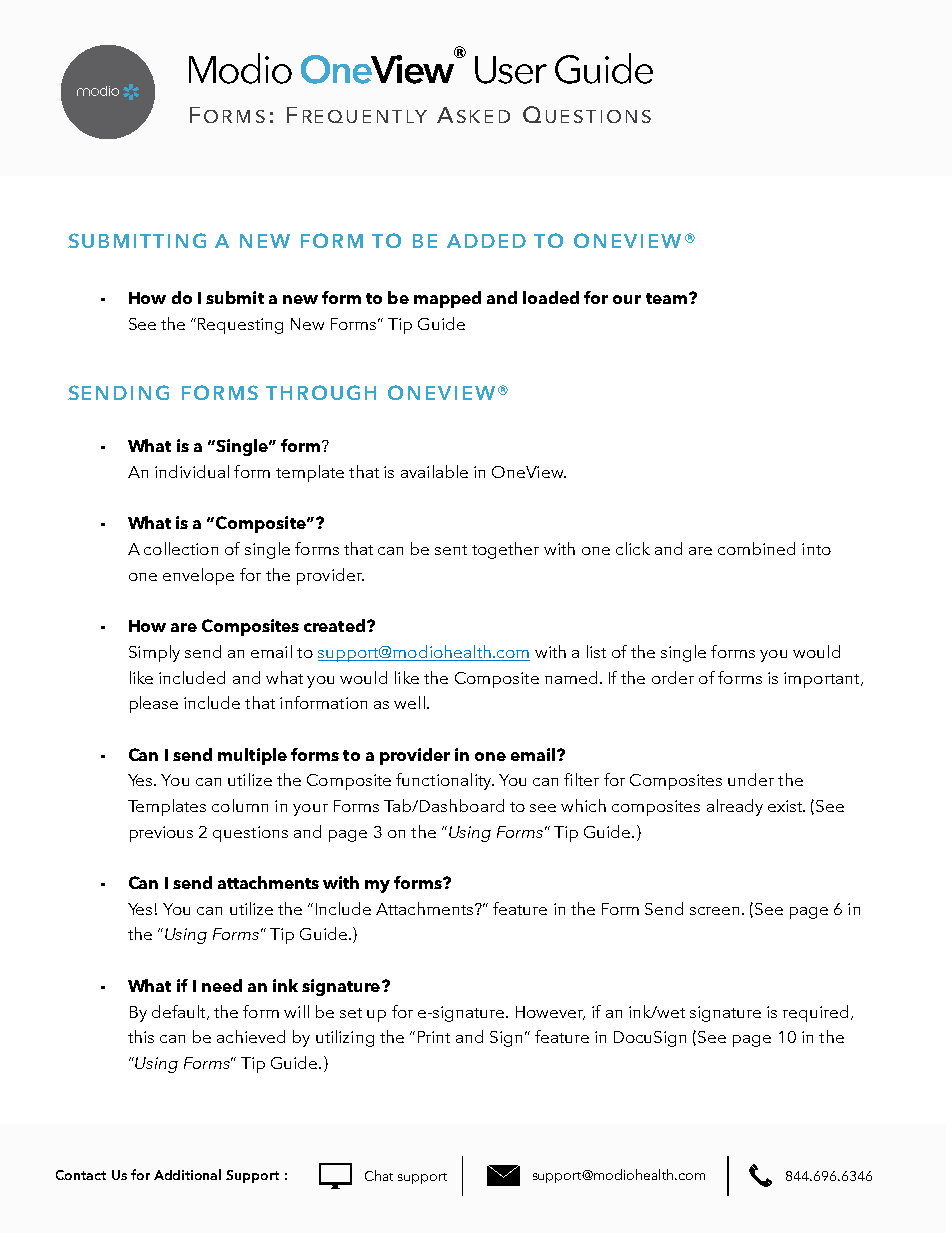 This image has width=952, height=1233. What do you see at coordinates (434, 471) in the image?
I see `available` at bounding box center [434, 471].
